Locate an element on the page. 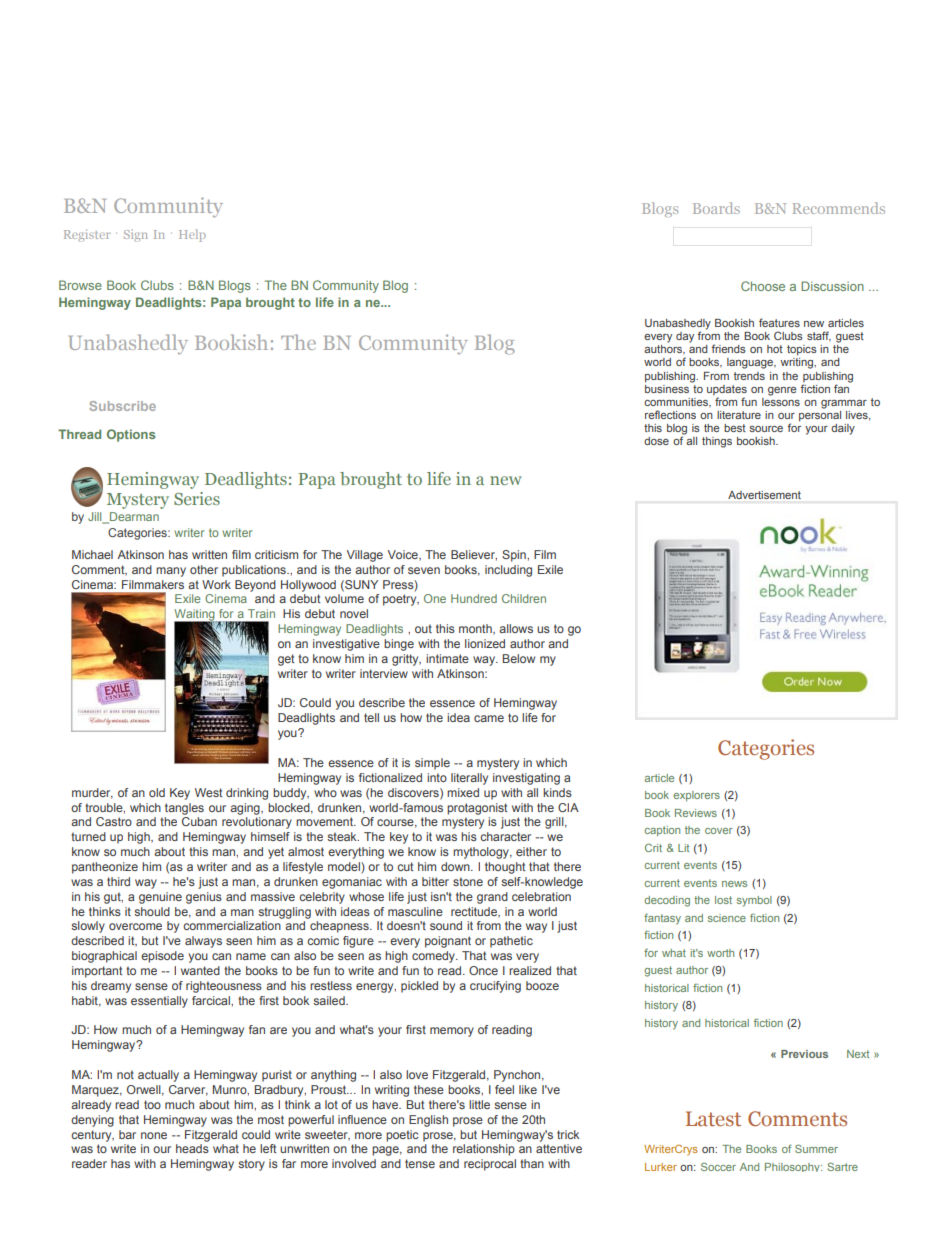  source is located at coordinates (766, 429).
